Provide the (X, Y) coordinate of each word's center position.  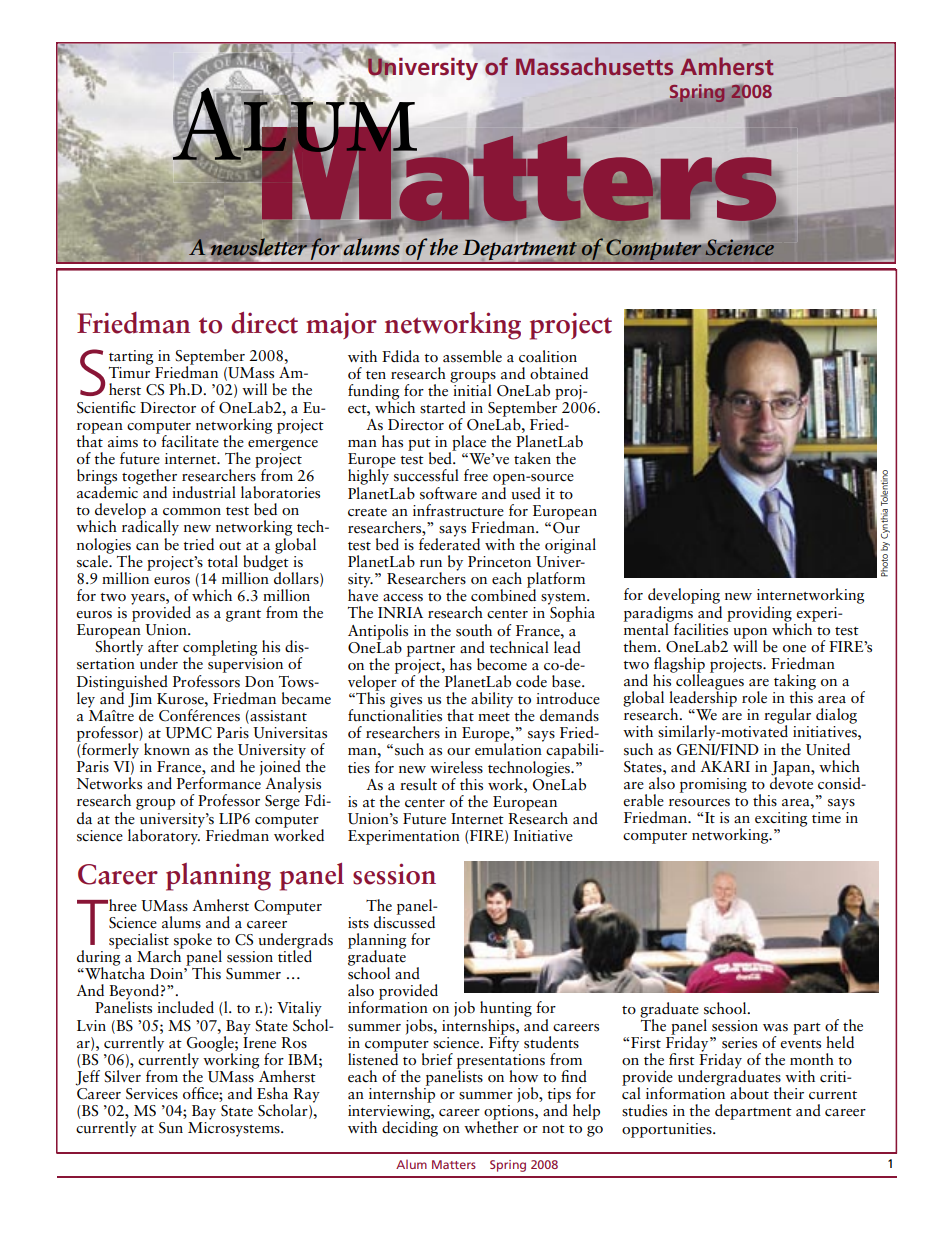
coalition (548, 356)
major (341, 325)
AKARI (725, 766)
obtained (559, 373)
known (167, 749)
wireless (456, 767)
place (468, 444)
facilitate (189, 440)
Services (152, 1094)
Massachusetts (594, 66)
